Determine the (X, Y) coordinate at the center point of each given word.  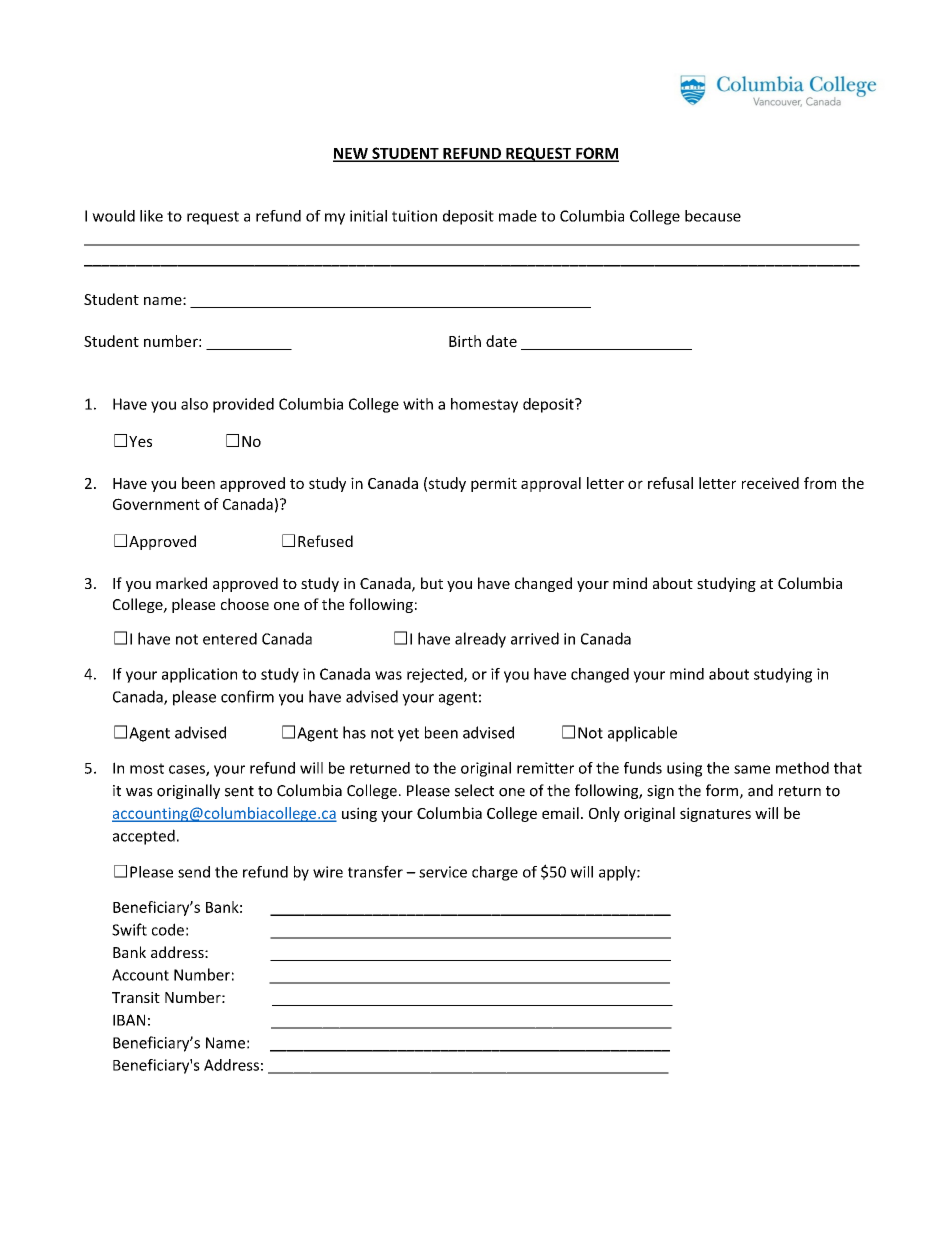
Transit (136, 997)
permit (494, 484)
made (518, 216)
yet (408, 735)
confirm (247, 696)
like (151, 216)
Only (604, 814)
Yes (140, 441)
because (713, 216)
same (752, 769)
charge (495, 873)
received (770, 483)
